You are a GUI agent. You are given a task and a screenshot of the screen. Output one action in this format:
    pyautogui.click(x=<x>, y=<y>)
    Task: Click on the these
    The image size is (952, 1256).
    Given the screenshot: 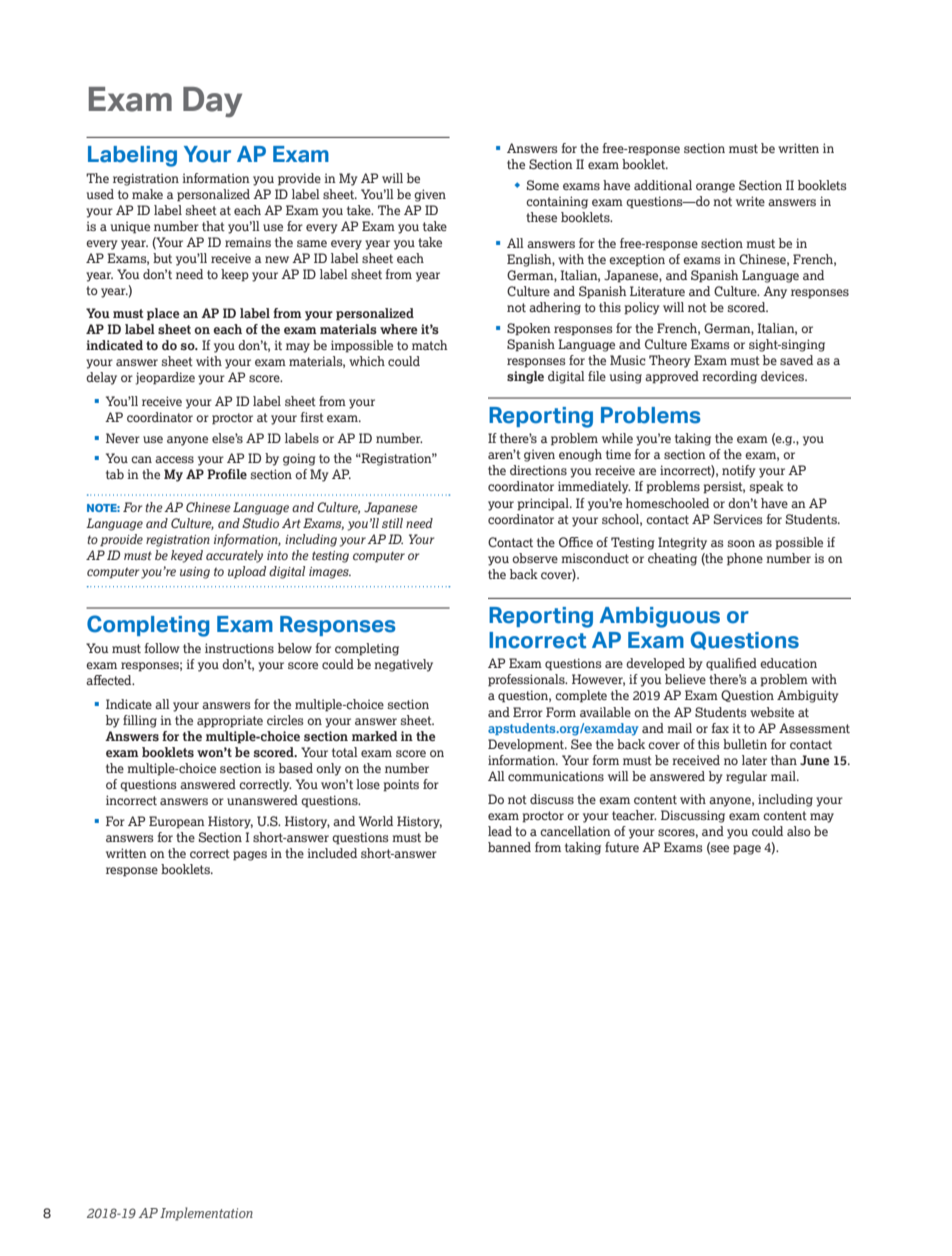 What is the action you would take?
    pyautogui.click(x=541, y=217)
